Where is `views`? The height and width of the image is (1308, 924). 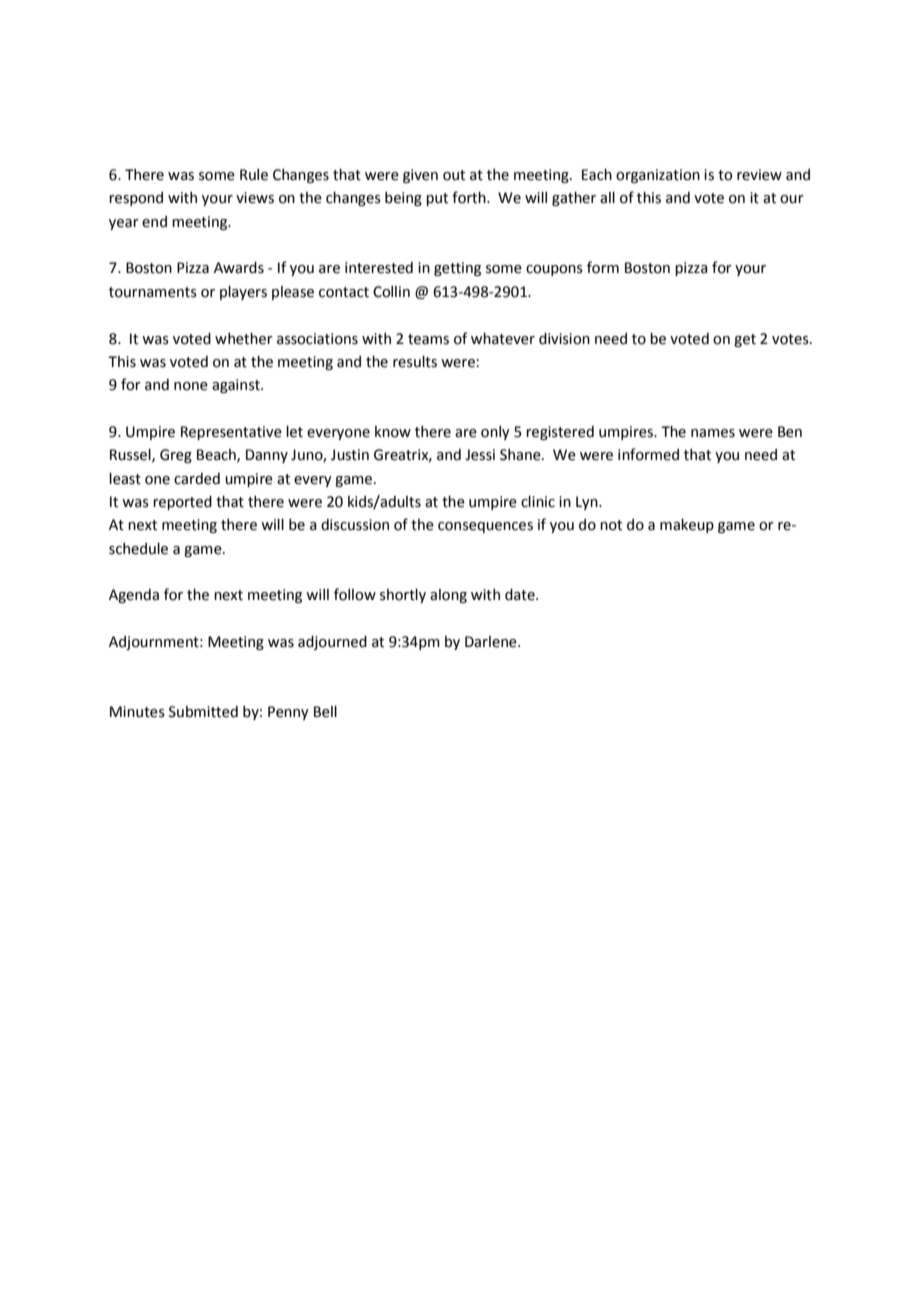 views is located at coordinates (255, 198).
